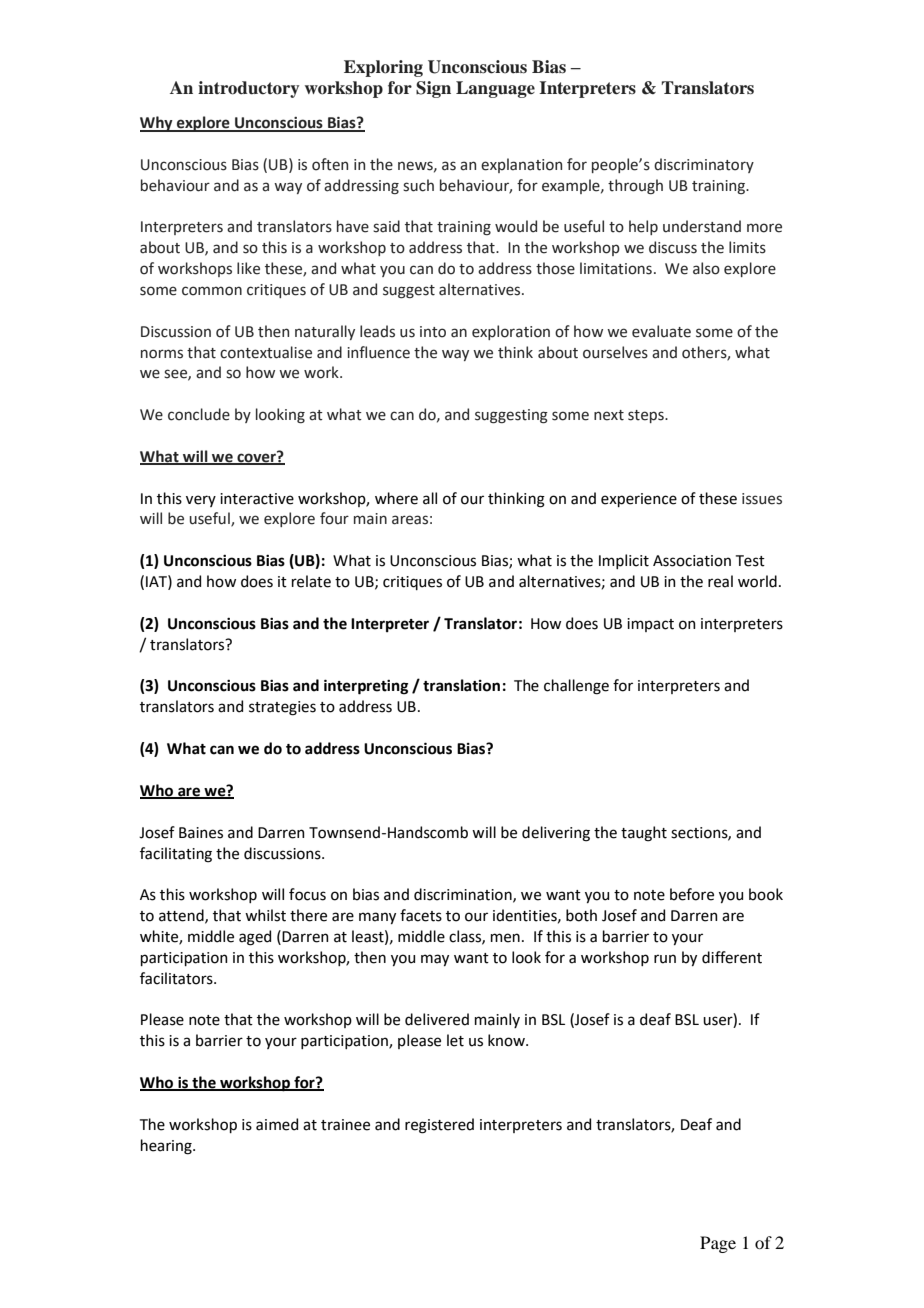  I want to click on Sign, so click(433, 89).
